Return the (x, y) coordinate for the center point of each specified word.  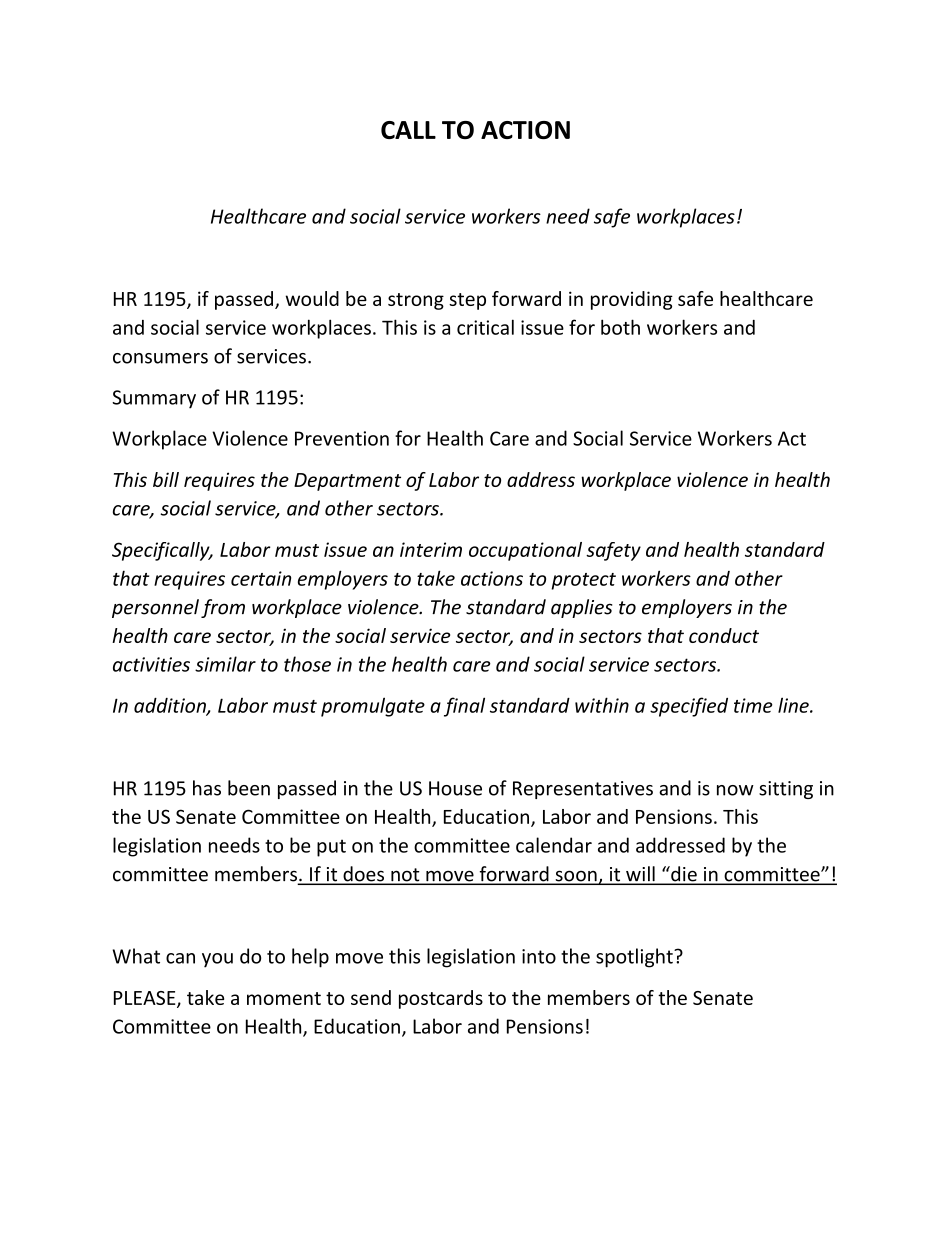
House (455, 788)
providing (632, 300)
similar (225, 664)
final (464, 707)
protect (583, 581)
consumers (160, 358)
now (735, 790)
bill (166, 479)
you (217, 960)
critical (485, 327)
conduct (724, 635)
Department (347, 482)
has (207, 788)
